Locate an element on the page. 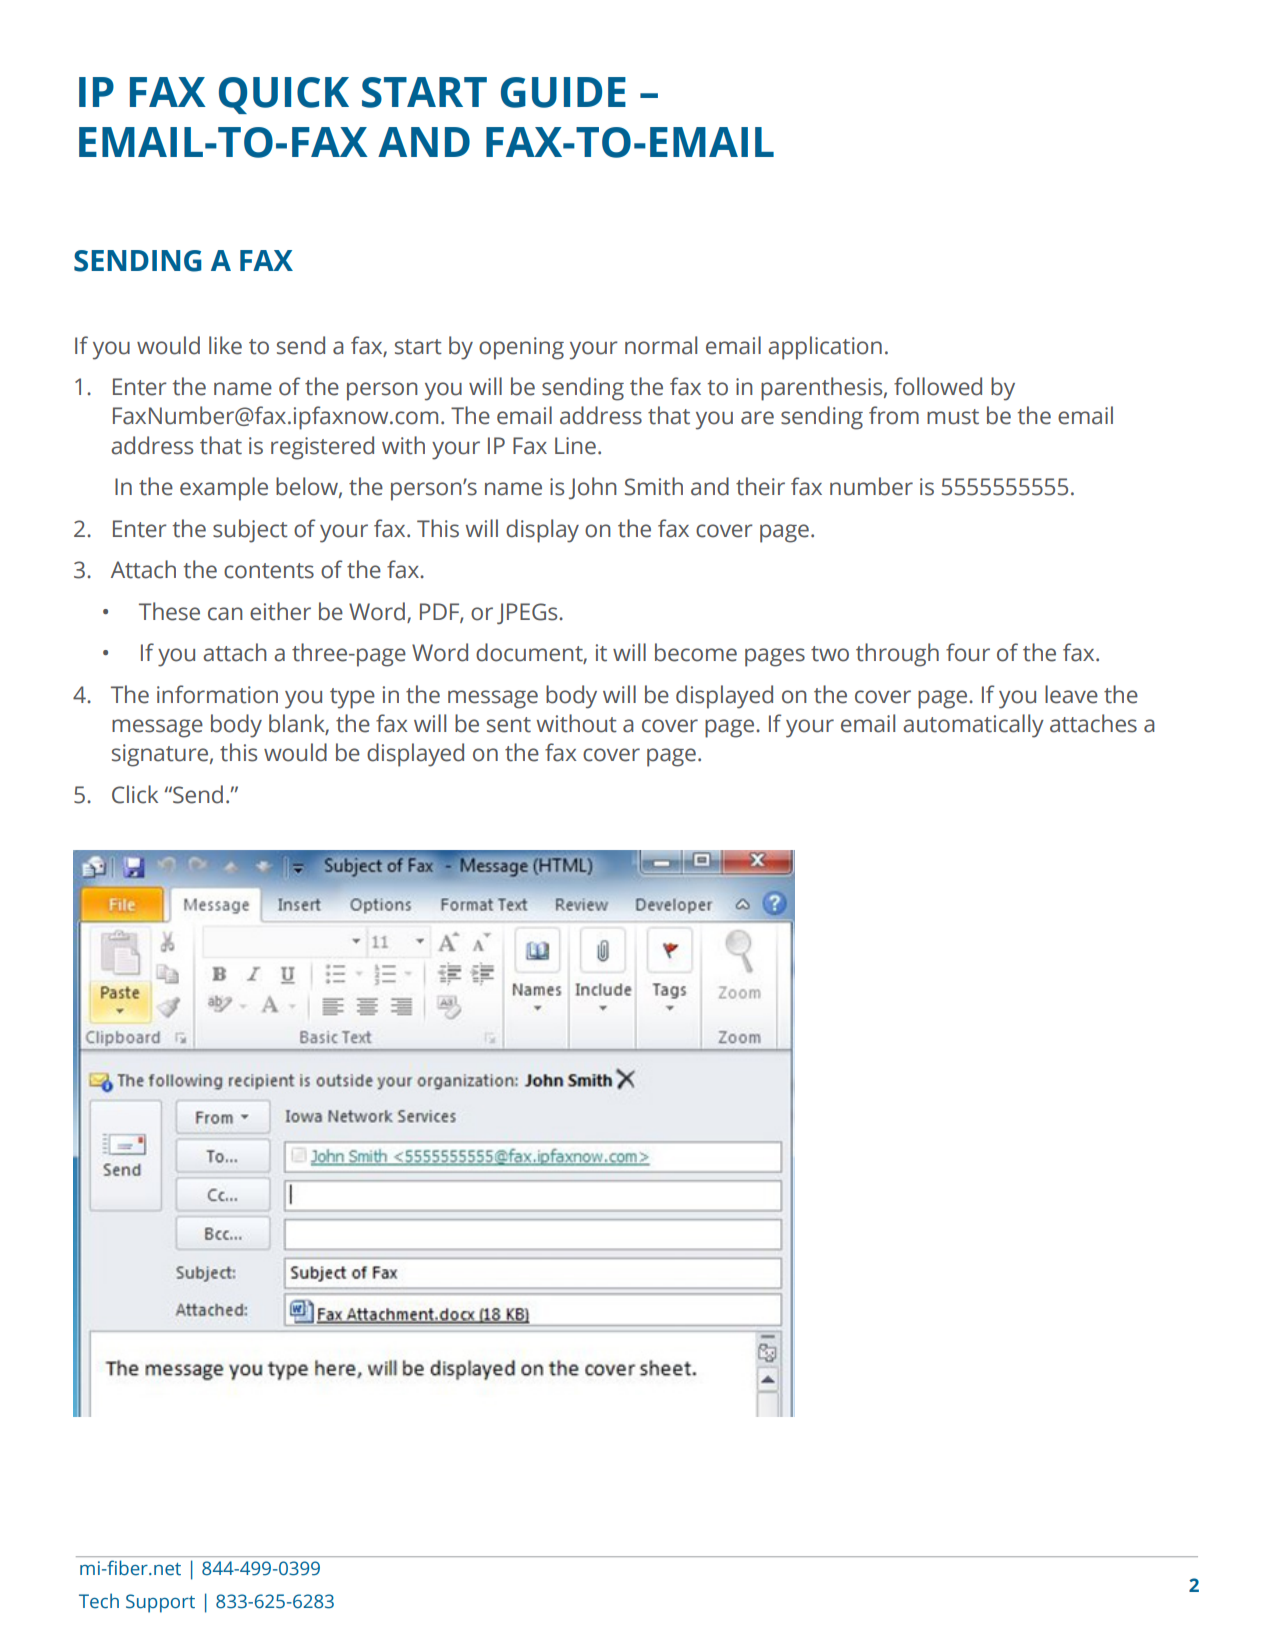 The width and height of the image is (1275, 1650). automatically is located at coordinates (973, 726).
